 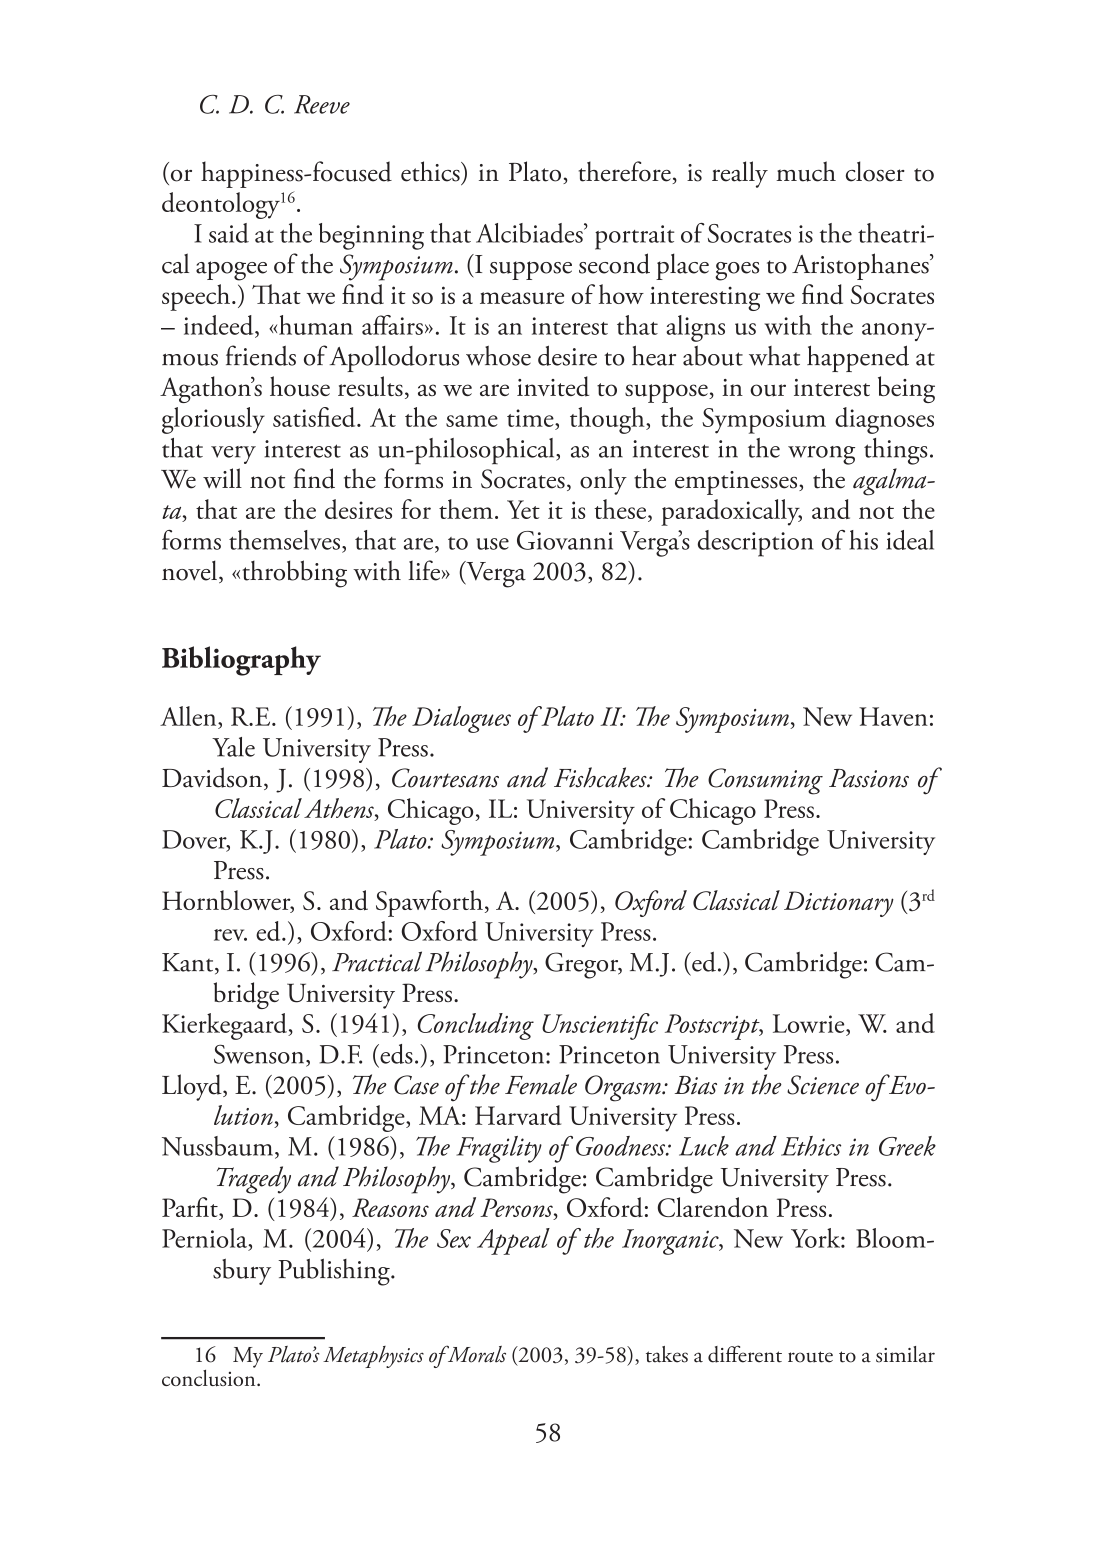 I want to click on time, so click(x=531, y=418).
